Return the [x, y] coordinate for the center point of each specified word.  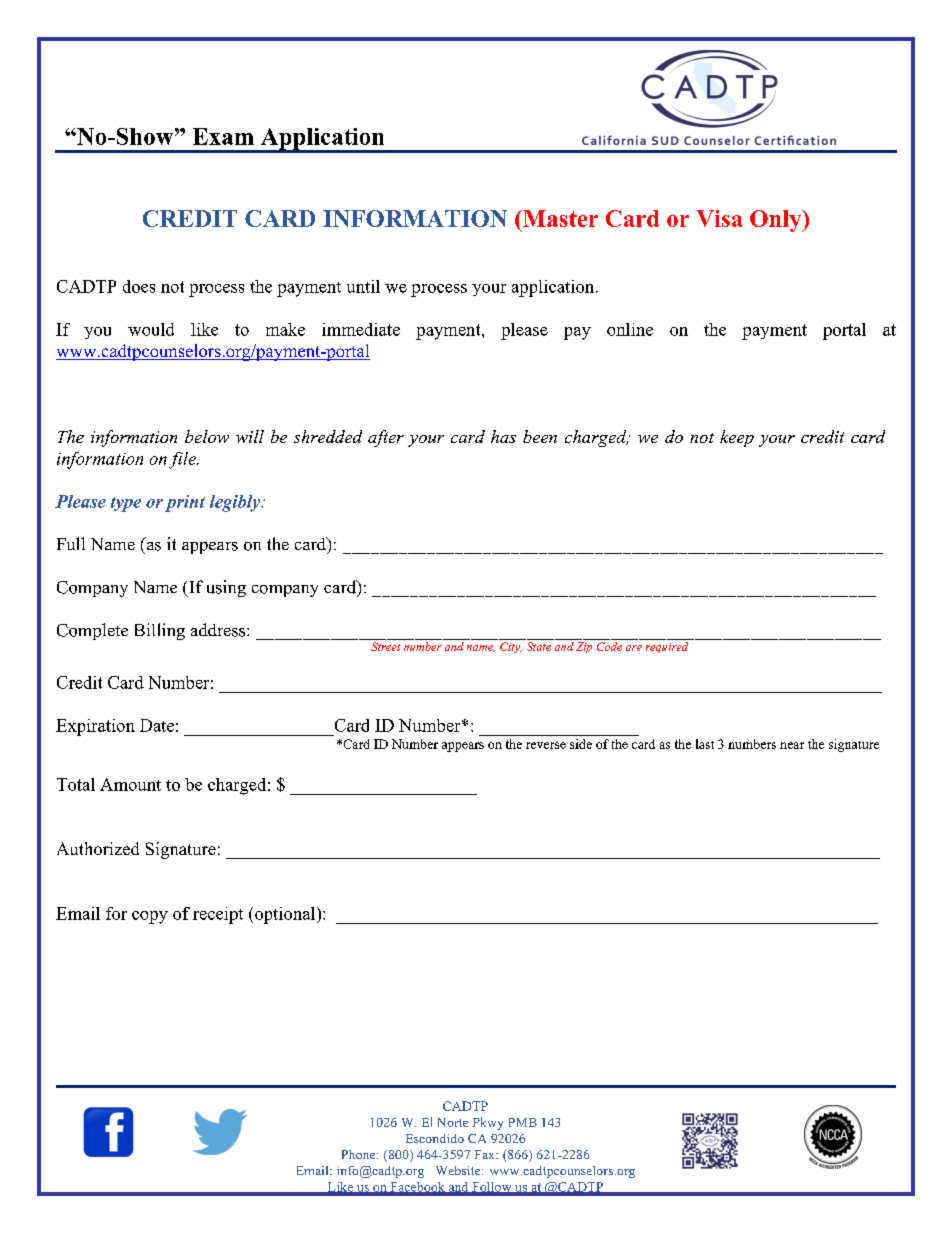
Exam [223, 136]
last [705, 744]
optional [286, 915]
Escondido [435, 1138]
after [386, 438]
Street [385, 646]
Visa [719, 218]
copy [150, 917]
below [207, 436]
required [667, 647]
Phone [360, 1154]
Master [559, 218]
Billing [160, 631]
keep [737, 438]
